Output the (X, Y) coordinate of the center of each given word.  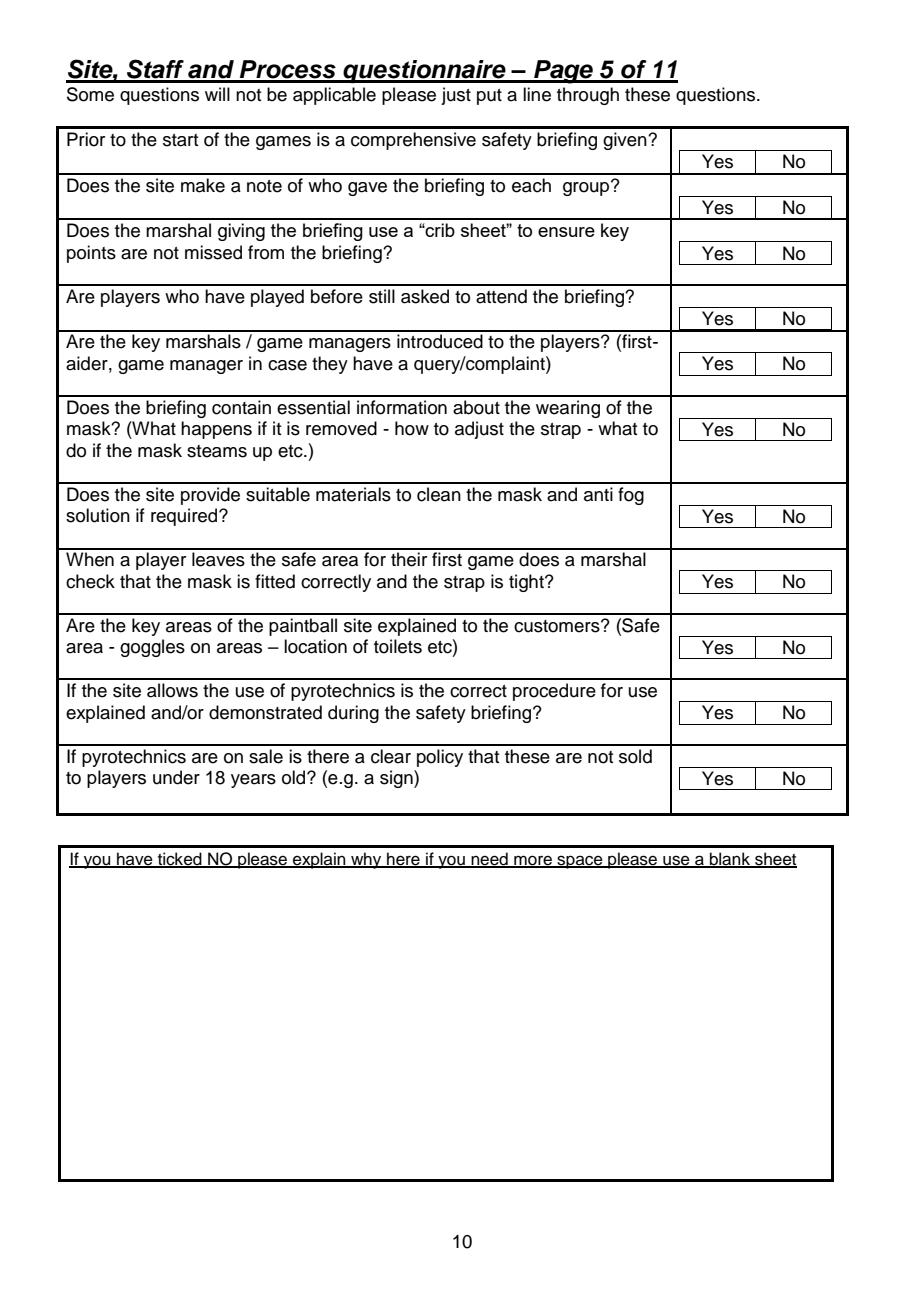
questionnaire (424, 71)
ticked (179, 860)
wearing (568, 409)
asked (425, 296)
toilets (398, 646)
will (217, 94)
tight (527, 583)
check (90, 581)
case (287, 365)
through (588, 96)
